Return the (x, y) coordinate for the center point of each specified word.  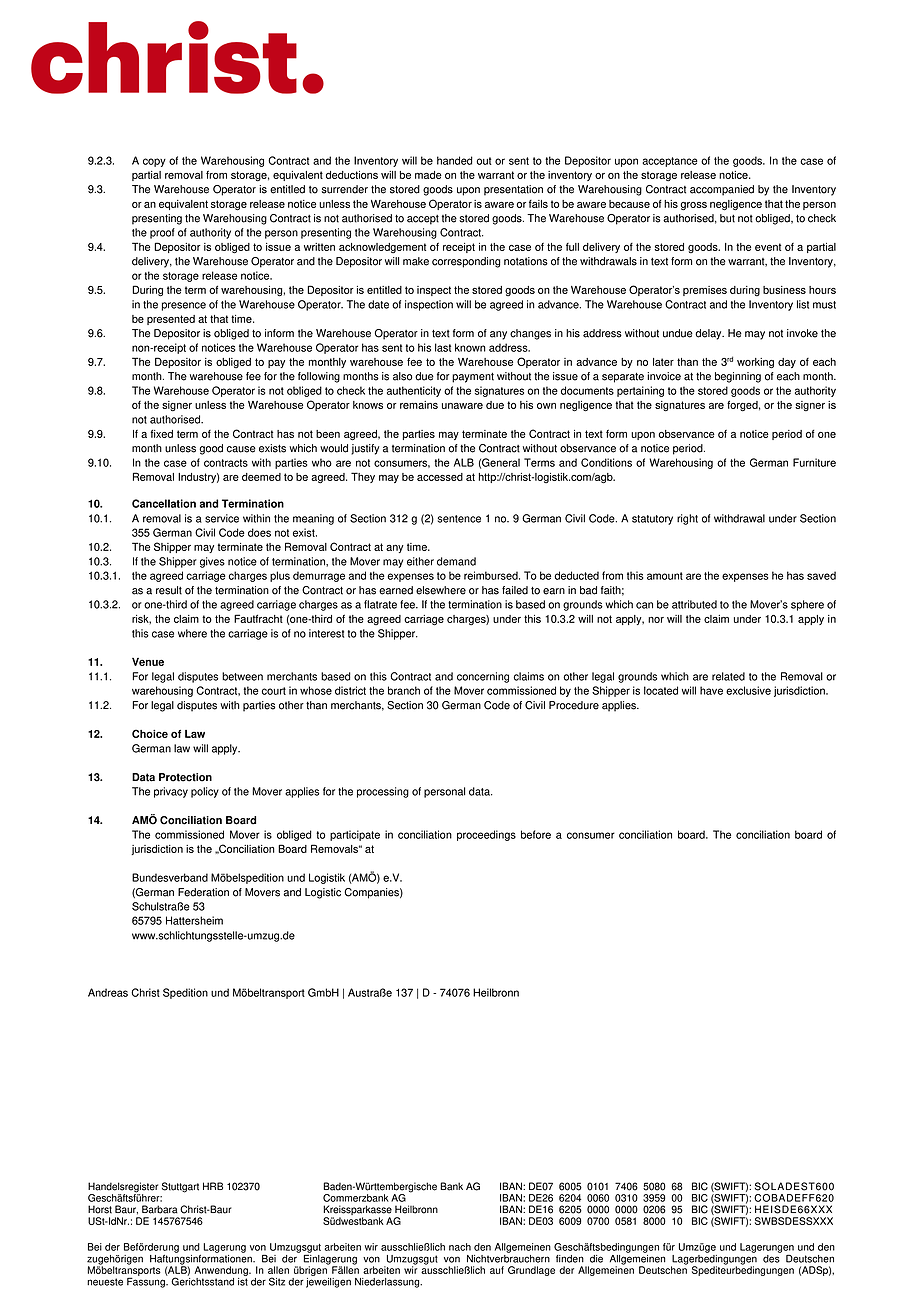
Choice (150, 733)
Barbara (160, 1209)
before (536, 834)
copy (154, 162)
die (596, 1259)
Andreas (108, 992)
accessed (440, 477)
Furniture (814, 462)
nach (460, 1247)
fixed (161, 434)
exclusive (748, 690)
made (428, 175)
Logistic (323, 893)
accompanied (722, 190)
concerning (483, 677)
